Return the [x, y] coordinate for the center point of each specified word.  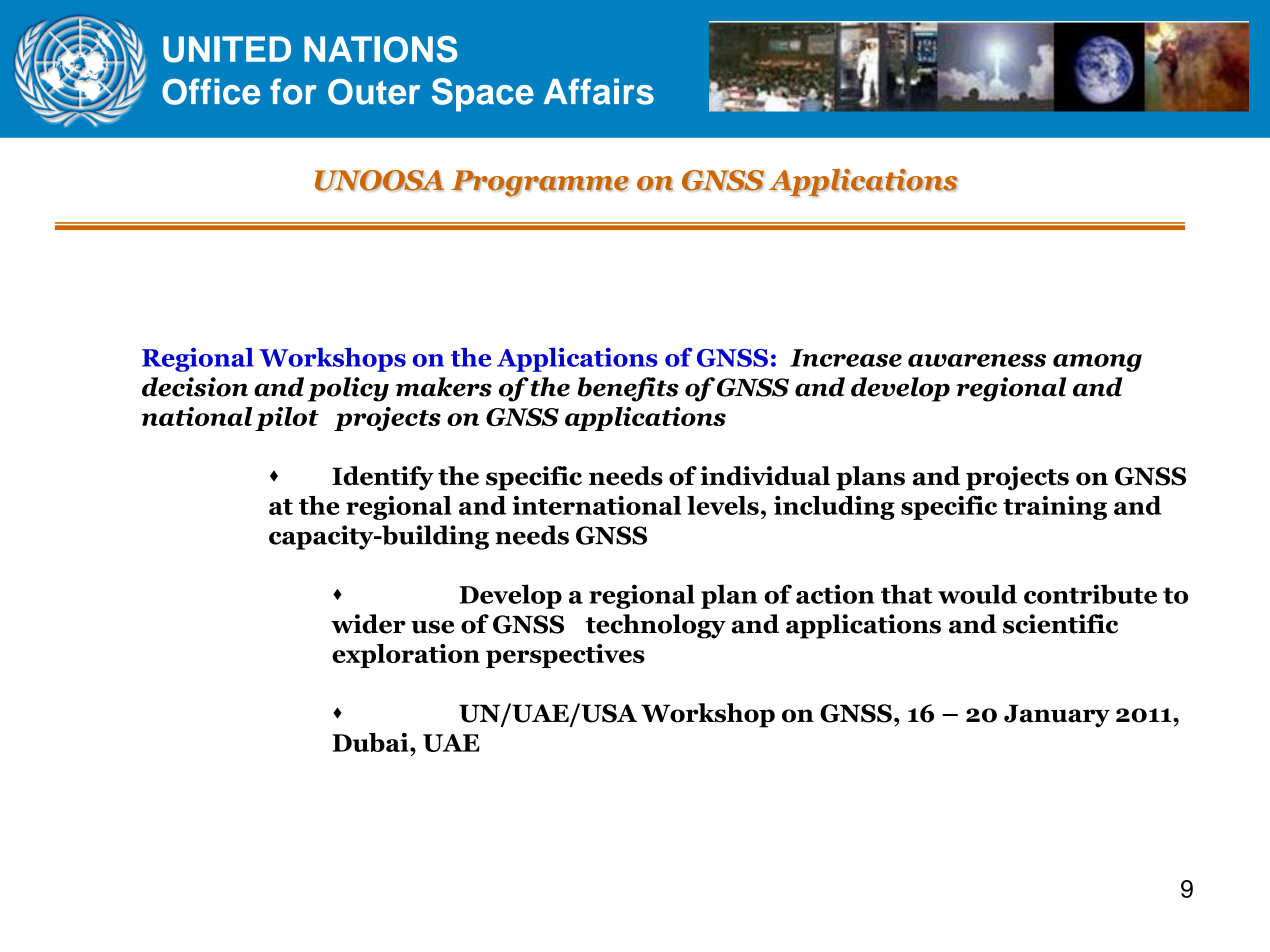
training [1055, 508]
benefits [628, 389]
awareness [977, 360]
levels [723, 505]
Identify [383, 478]
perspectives [565, 656]
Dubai [371, 742]
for [293, 91]
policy [348, 389]
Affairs [599, 91]
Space [483, 95]
